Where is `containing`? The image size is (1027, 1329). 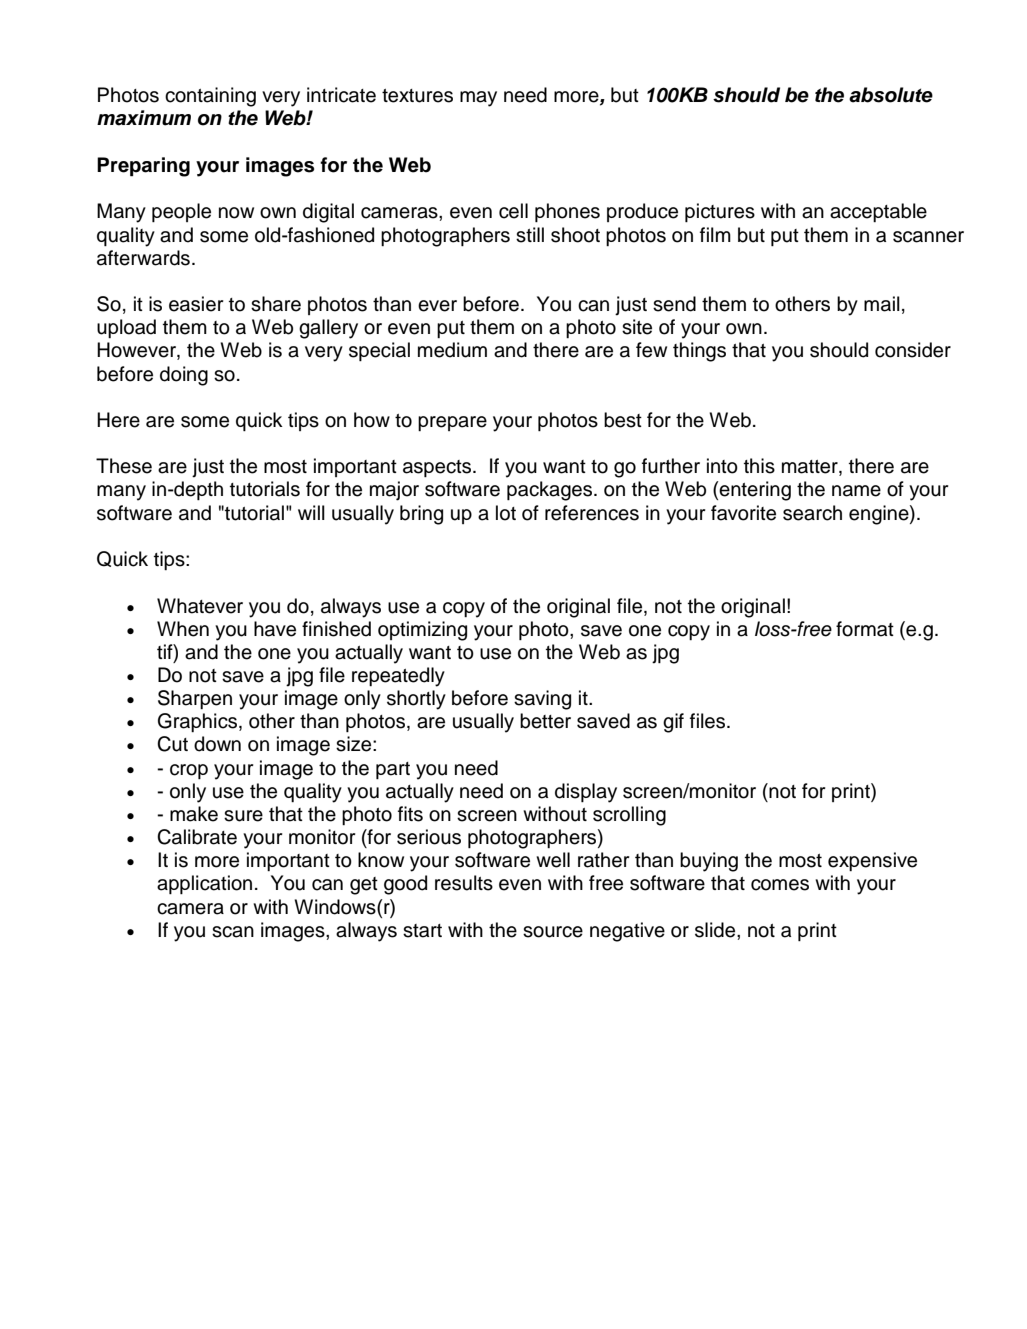
containing is located at coordinates (210, 97).
